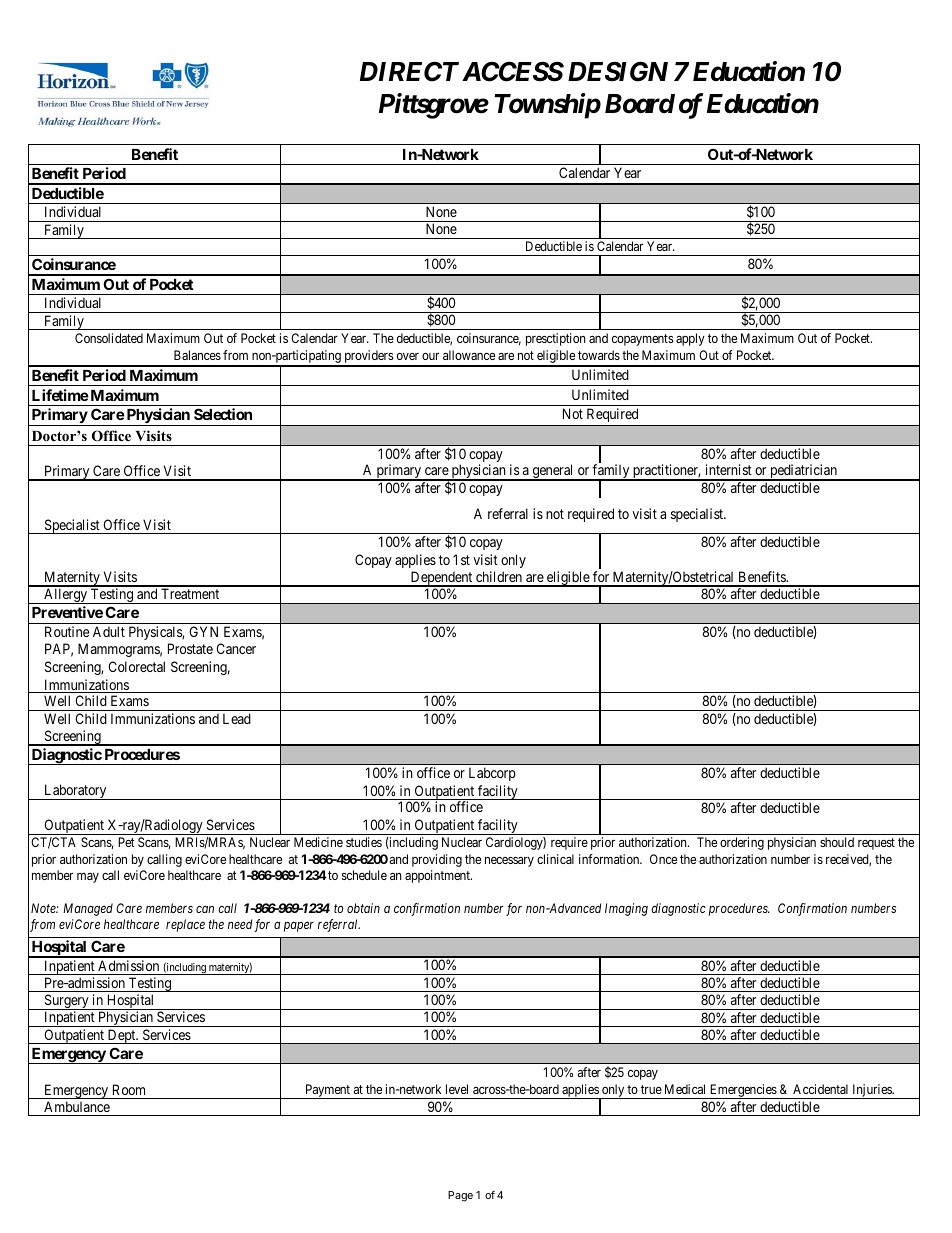 The width and height of the screenshot is (952, 1233). Describe the element at coordinates (129, 1089) in the screenshot. I see `Room` at that location.
